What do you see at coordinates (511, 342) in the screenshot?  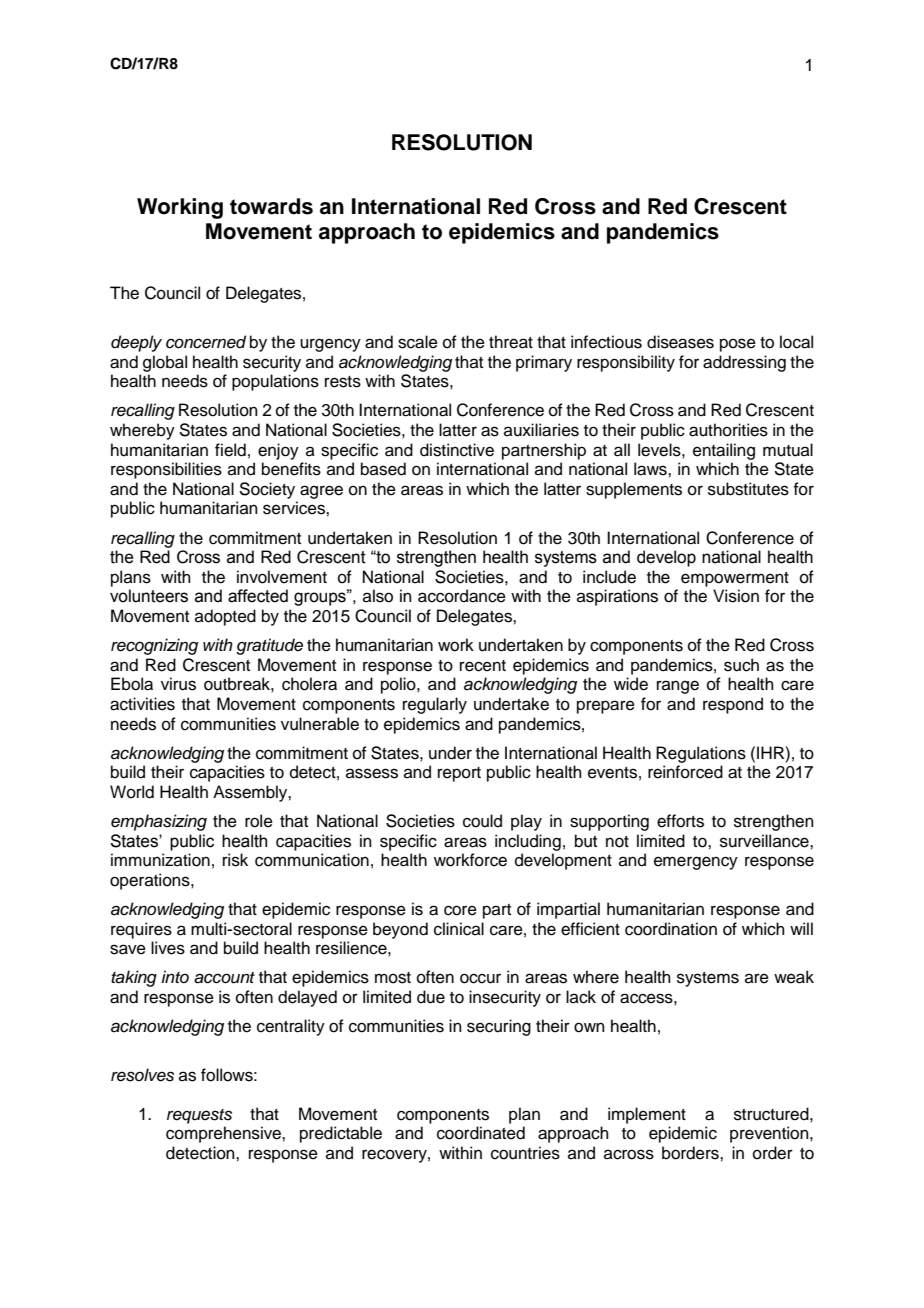 I see `threat` at bounding box center [511, 342].
